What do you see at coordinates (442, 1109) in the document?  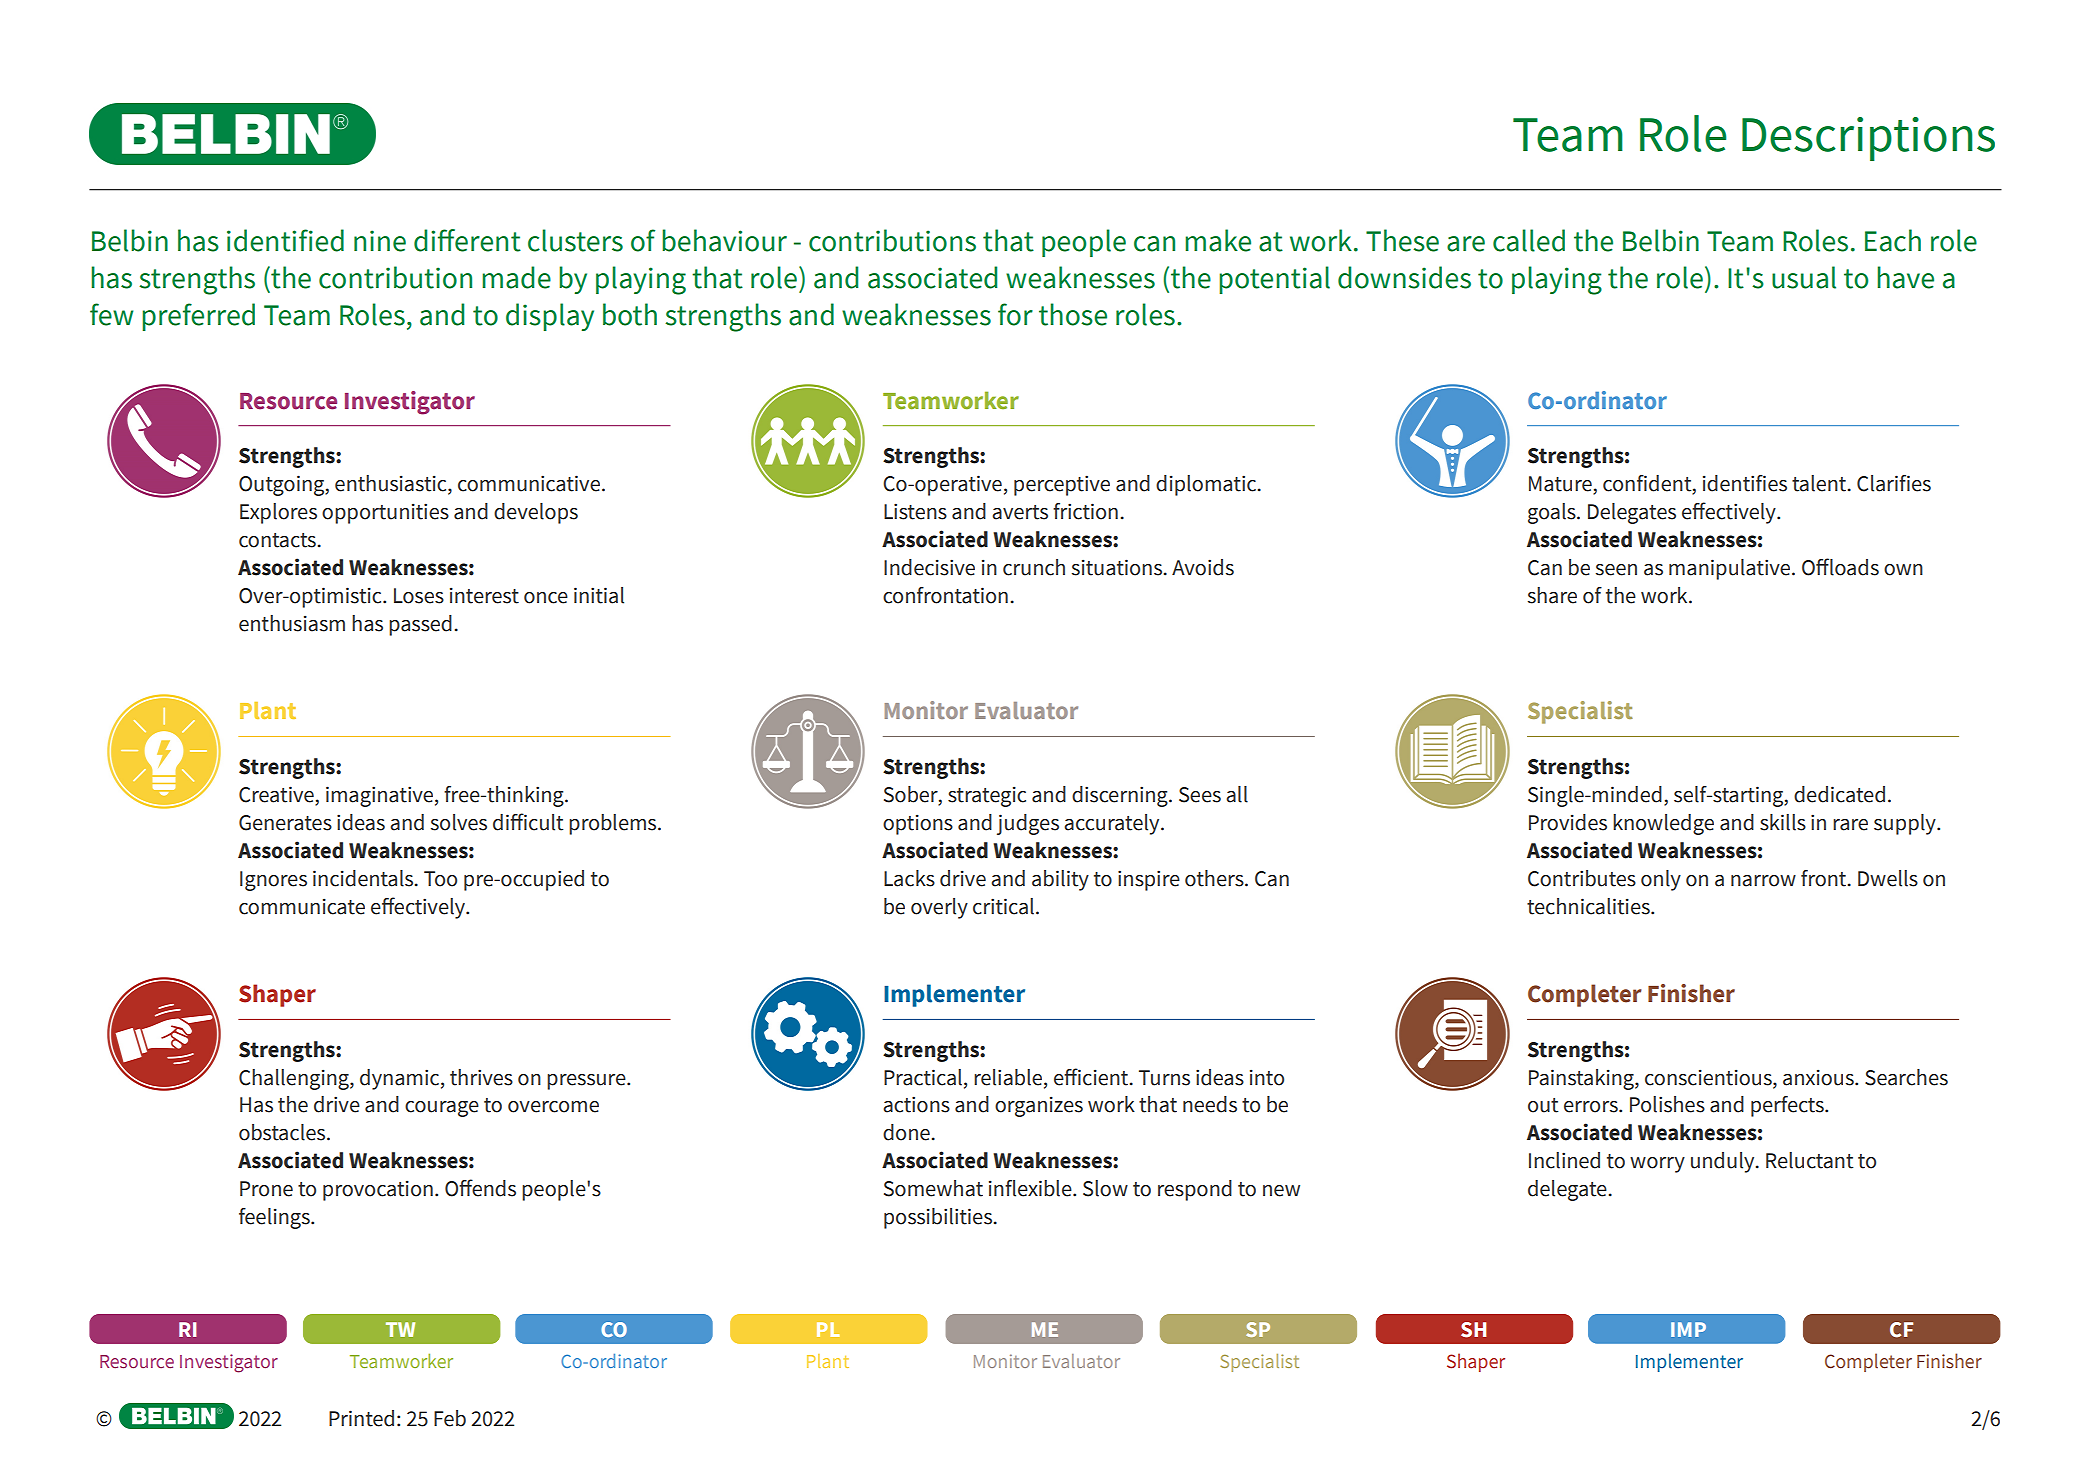 I see `courage` at bounding box center [442, 1109].
